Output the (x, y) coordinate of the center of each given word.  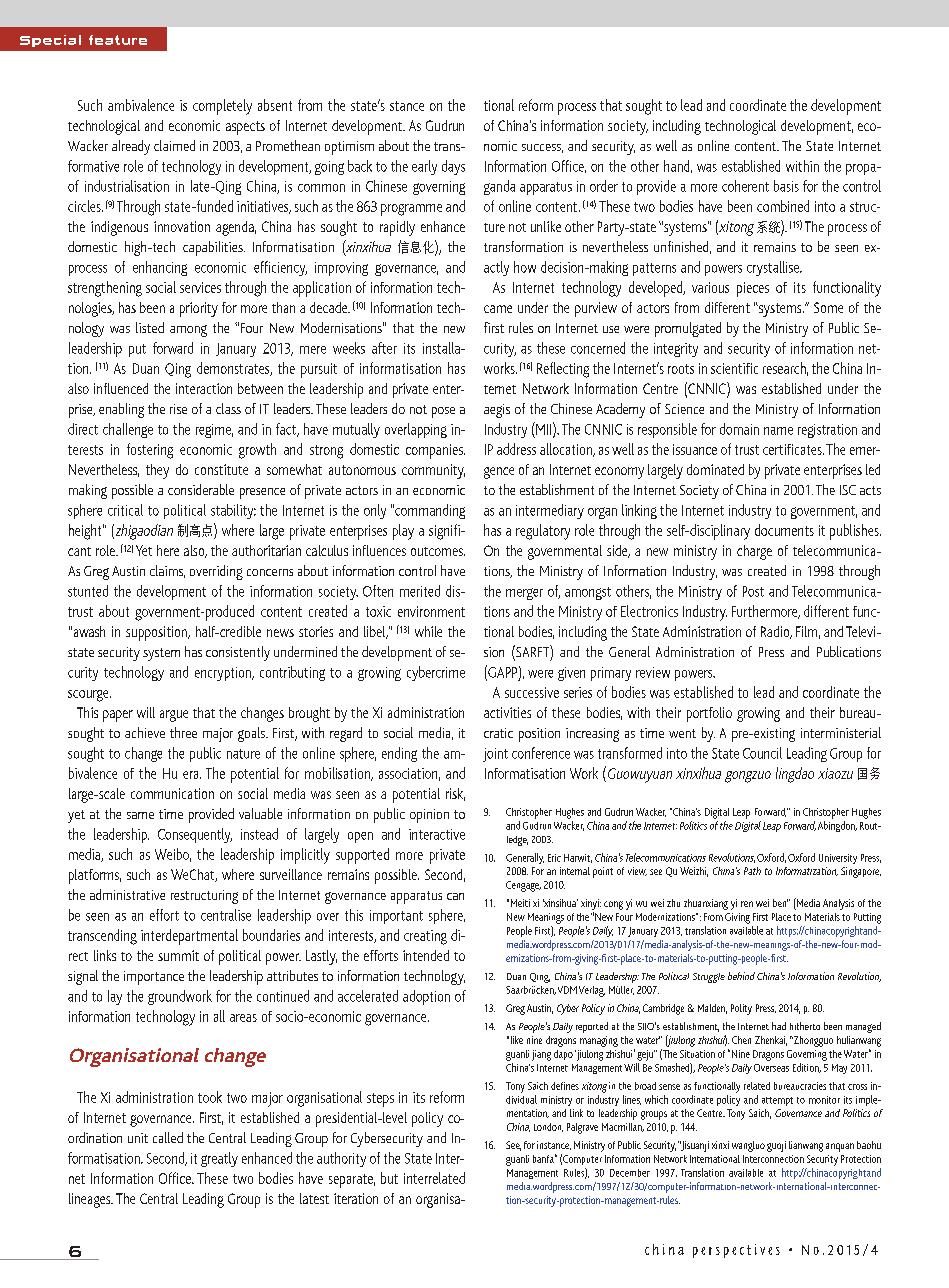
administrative (127, 894)
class (228, 408)
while (428, 631)
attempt (777, 1101)
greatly (219, 1159)
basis (786, 186)
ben (780, 903)
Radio (776, 632)
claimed (174, 145)
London (548, 1127)
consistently (238, 653)
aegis (497, 411)
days (453, 167)
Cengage (523, 886)
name (778, 431)
